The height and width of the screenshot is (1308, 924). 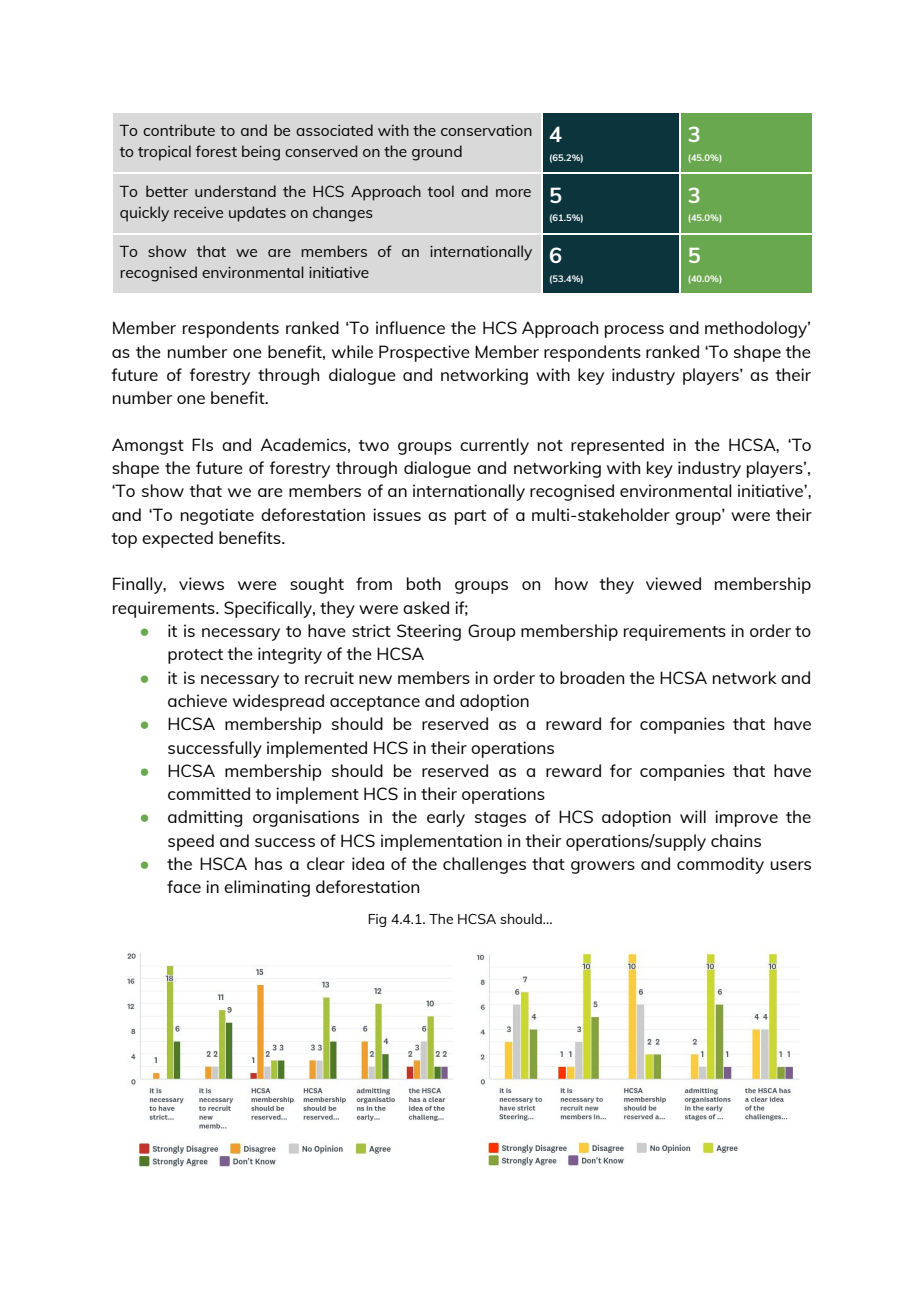 I want to click on protect, so click(x=195, y=656).
